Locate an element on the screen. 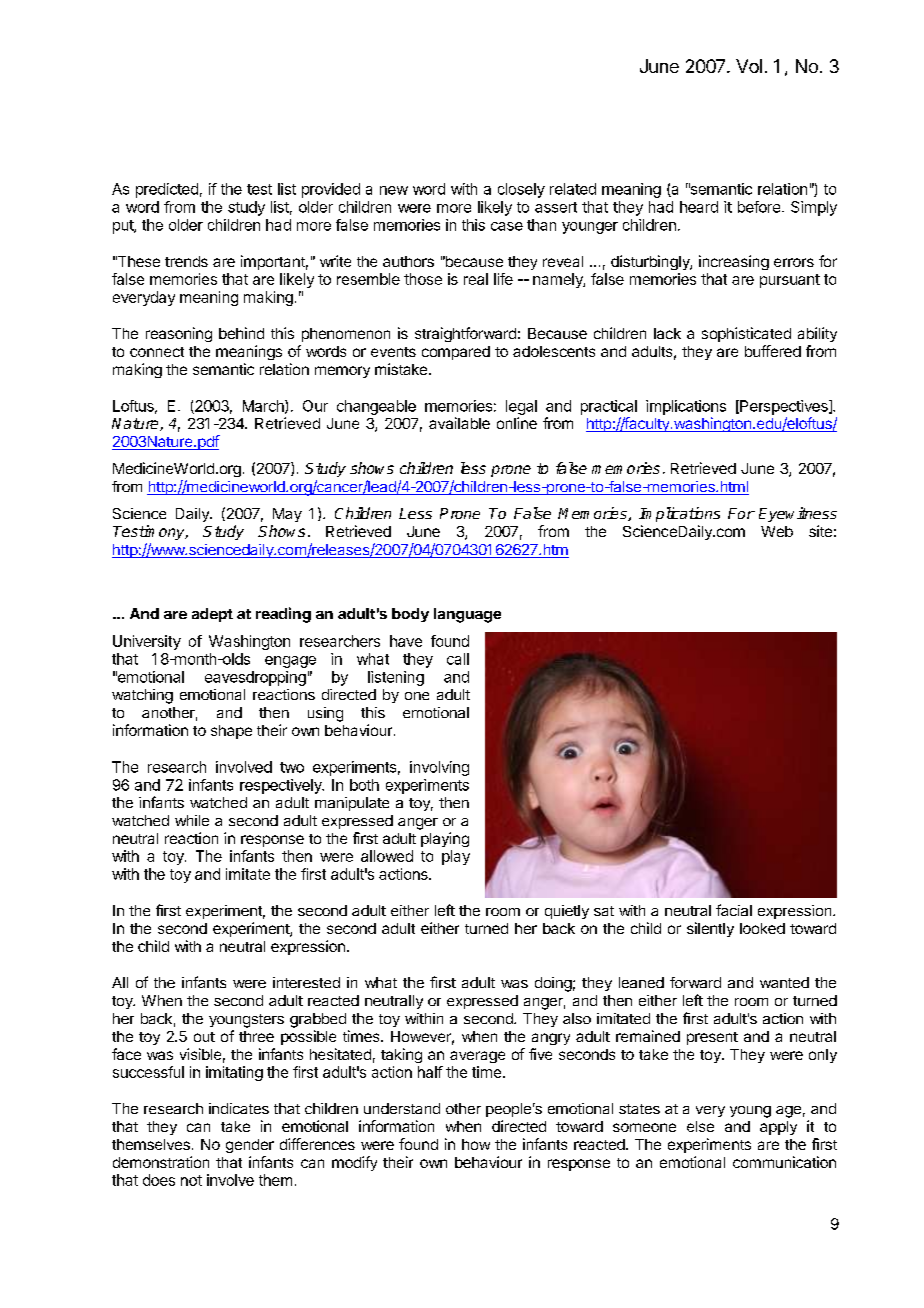 The image size is (924, 1308). quietly is located at coordinates (567, 912).
